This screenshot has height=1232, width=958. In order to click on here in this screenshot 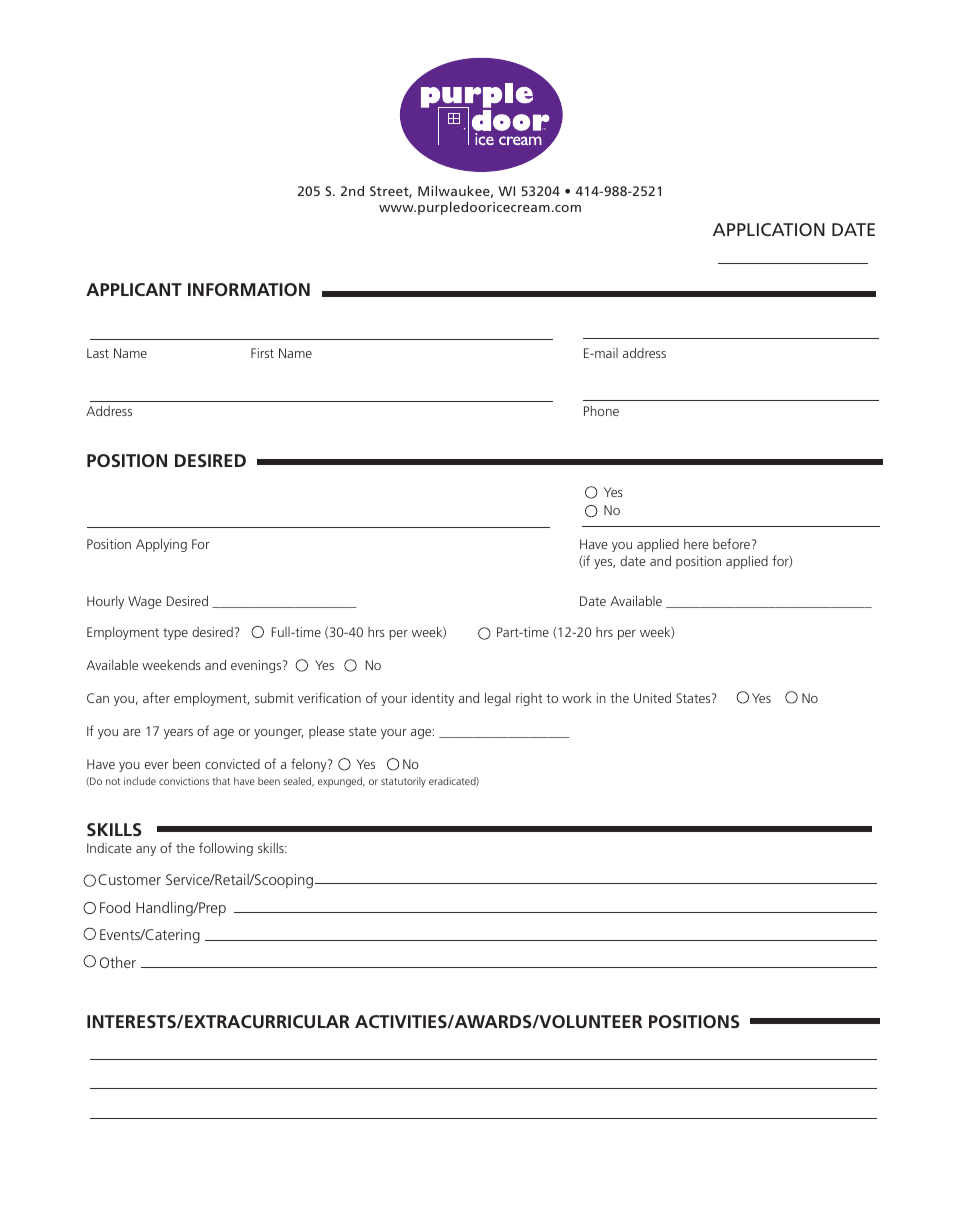, I will do `click(696, 544)`.
